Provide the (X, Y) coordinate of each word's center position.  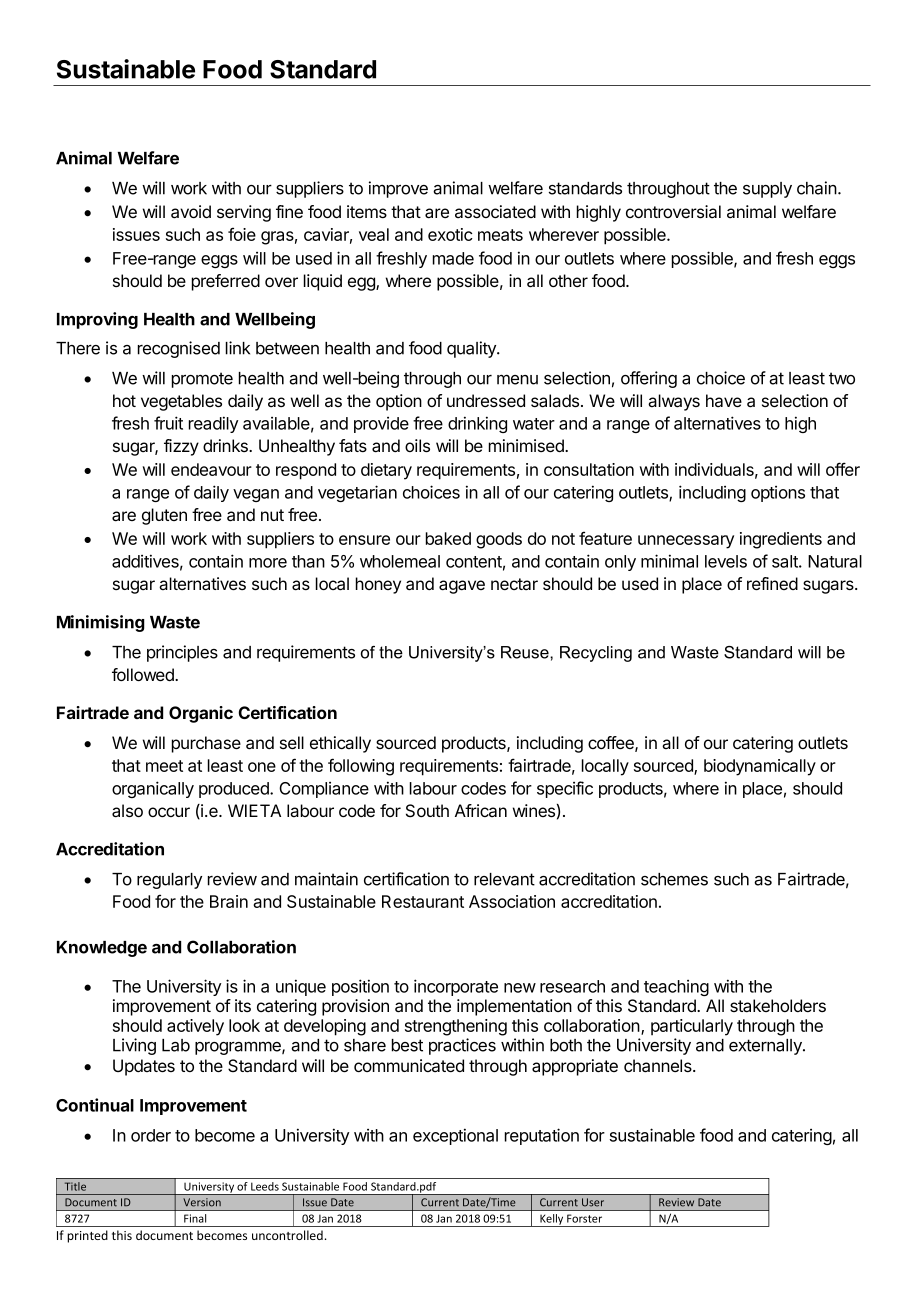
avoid (191, 212)
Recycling (596, 654)
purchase (206, 744)
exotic (450, 234)
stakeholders (778, 1006)
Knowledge (102, 949)
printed (87, 1236)
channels (659, 1066)
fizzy (181, 447)
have (724, 400)
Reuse (526, 652)
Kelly (552, 1220)
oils (417, 445)
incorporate (456, 987)
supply (767, 190)
